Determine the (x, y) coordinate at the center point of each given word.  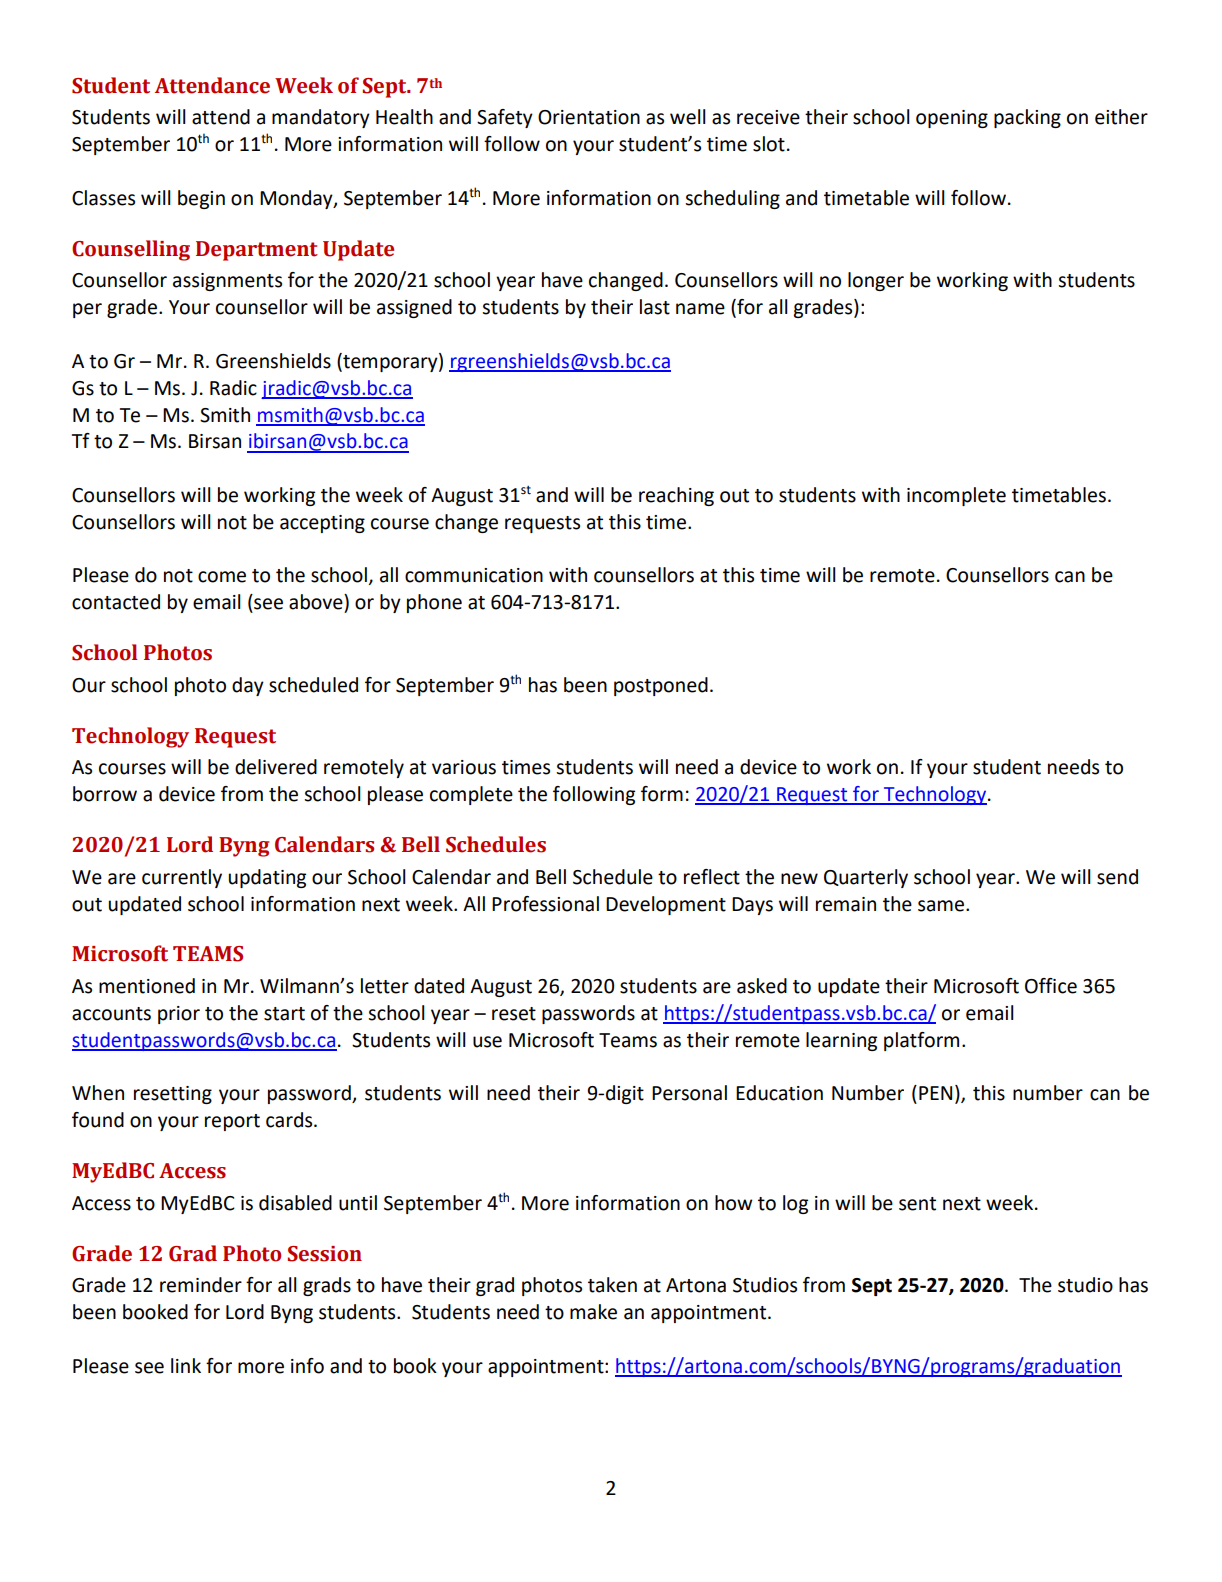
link (186, 1365)
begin (201, 199)
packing (1027, 118)
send (1117, 877)
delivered (276, 767)
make (593, 1312)
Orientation (589, 117)
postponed (661, 686)
